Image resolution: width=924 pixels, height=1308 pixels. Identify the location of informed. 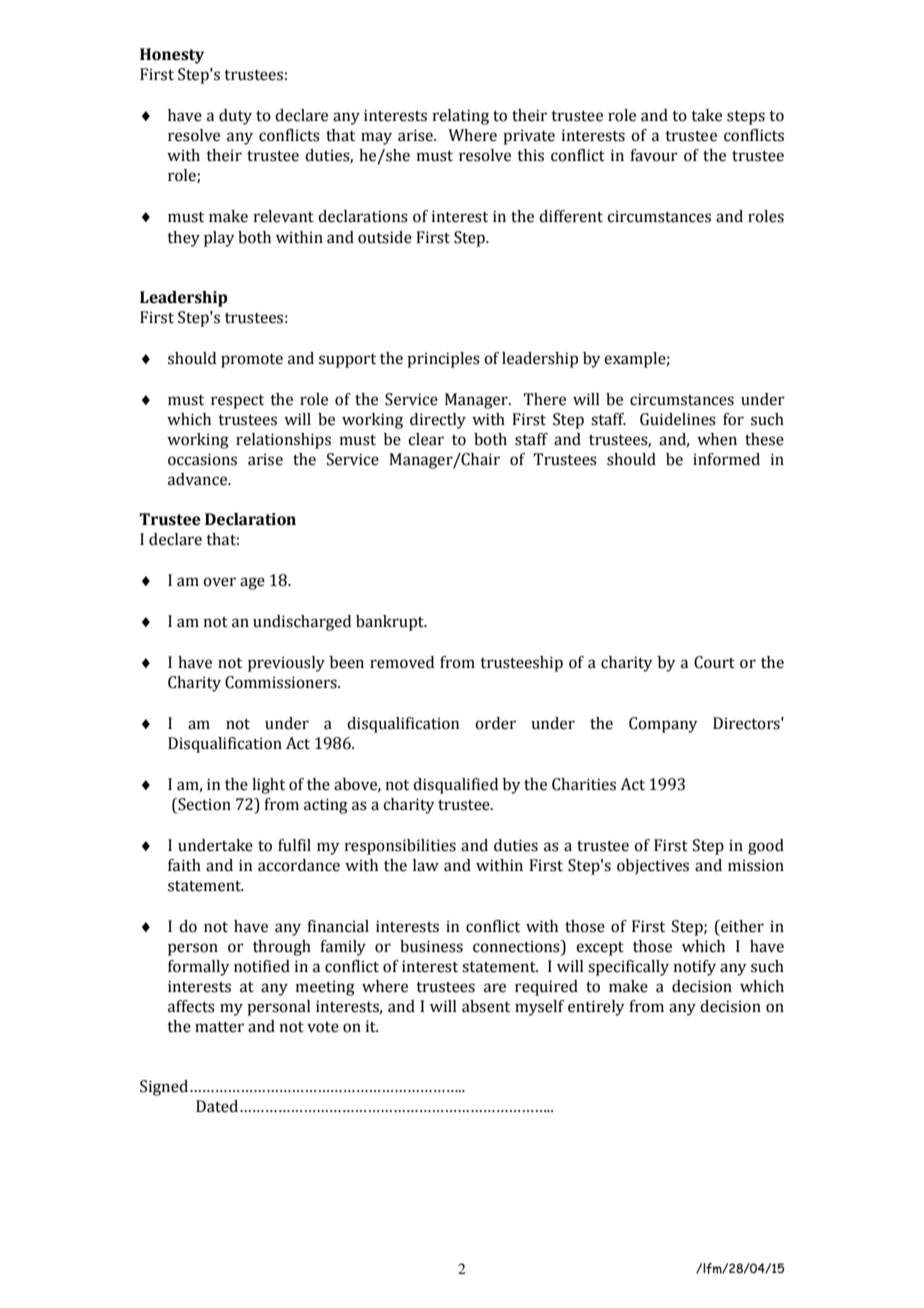
(726, 459).
